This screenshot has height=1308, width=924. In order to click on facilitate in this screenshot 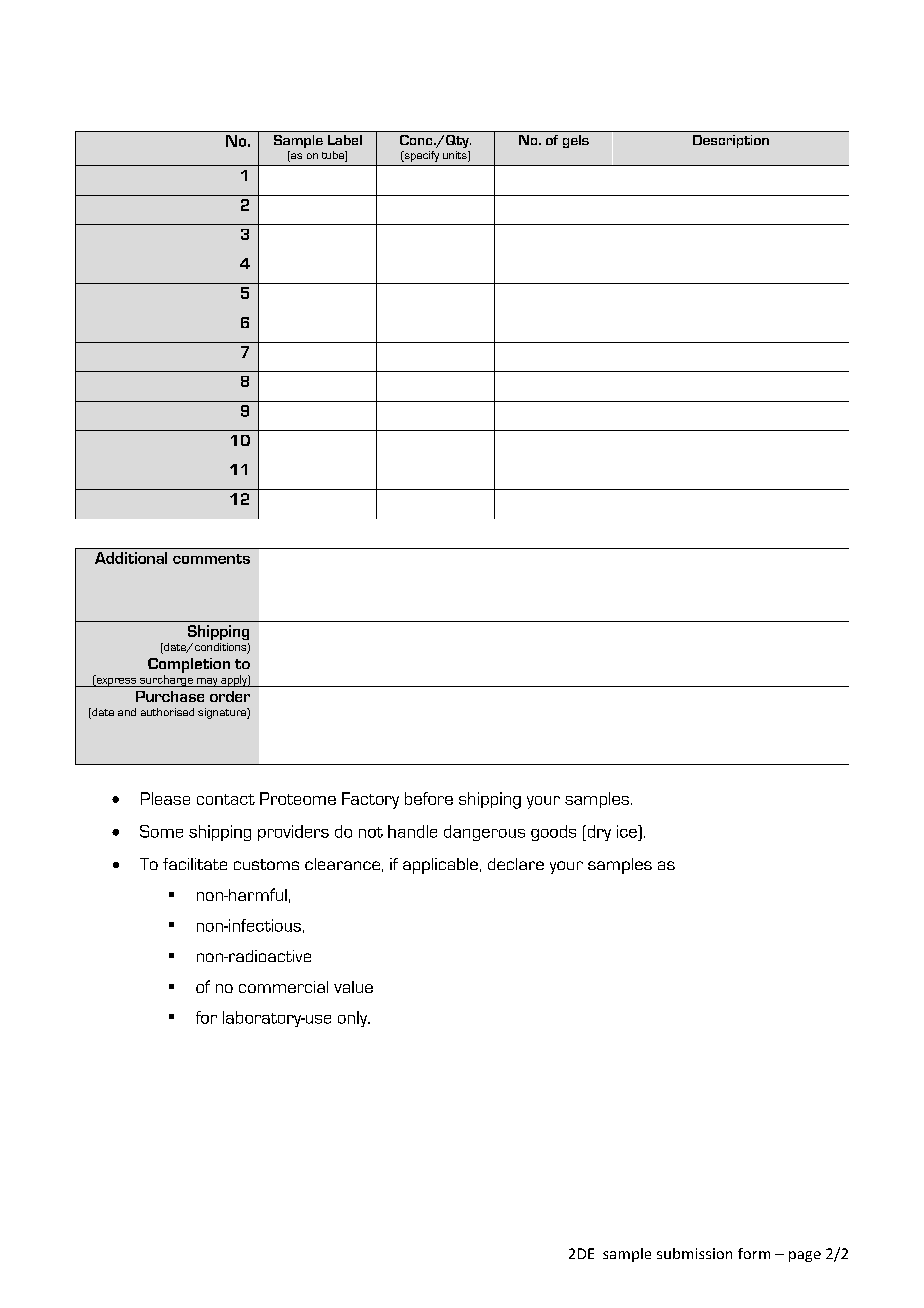, I will do `click(195, 864)`.
